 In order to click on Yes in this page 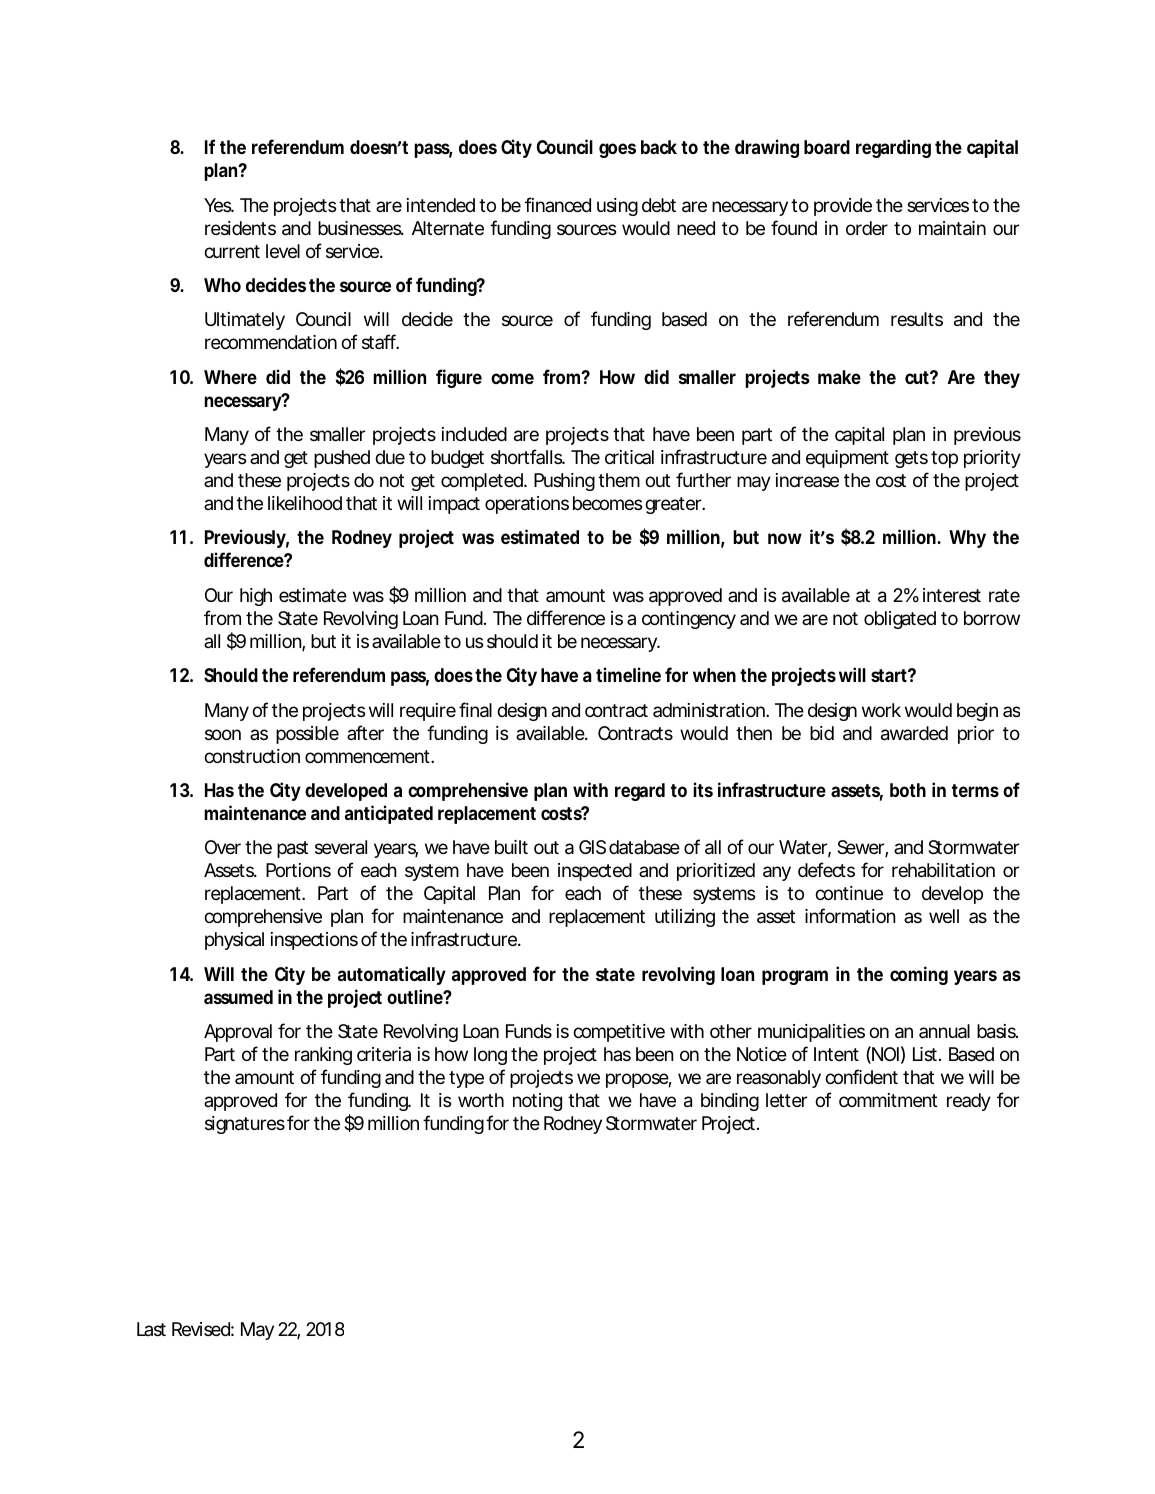, I will do `click(219, 205)`.
